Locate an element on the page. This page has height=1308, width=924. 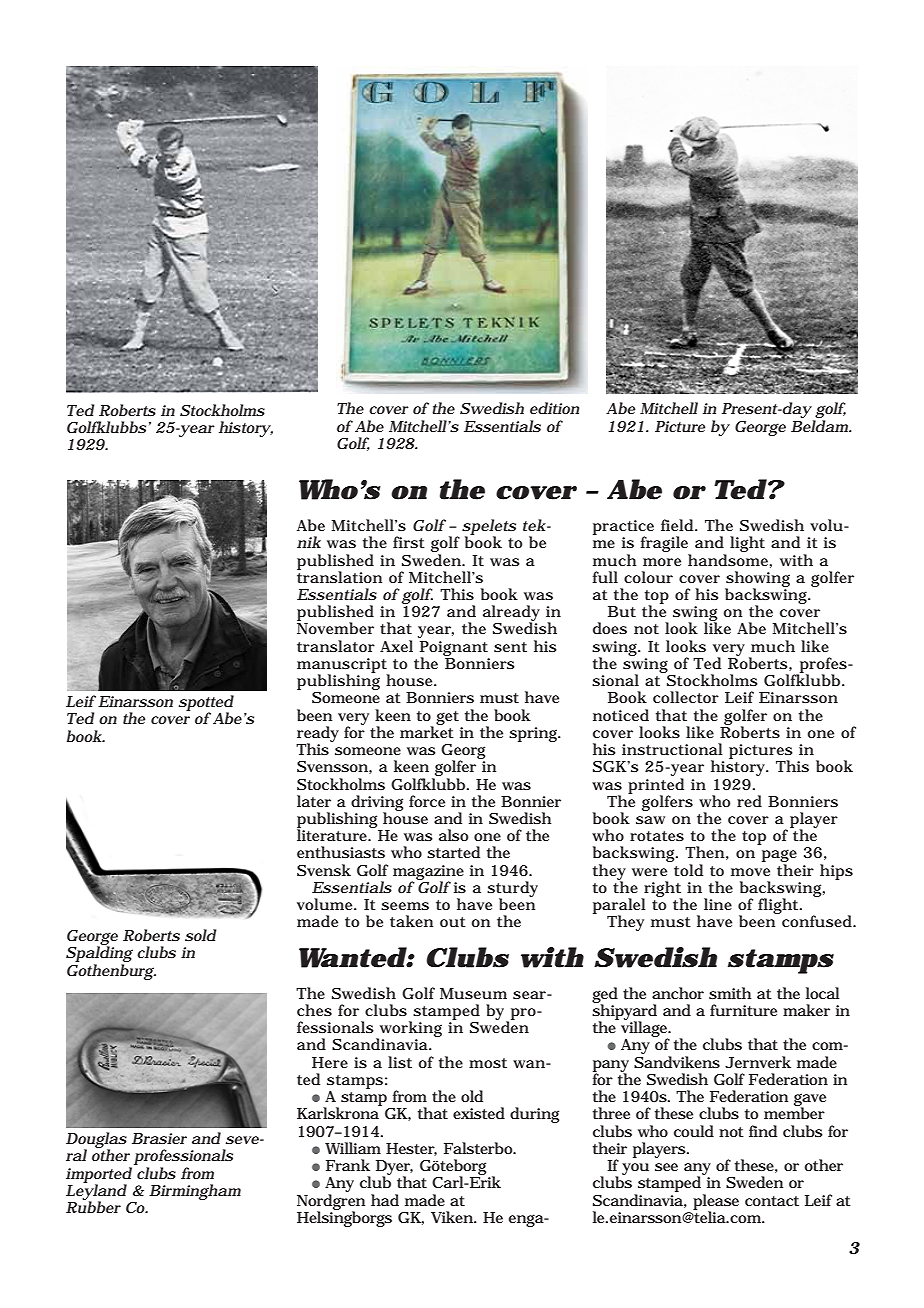
instructional is located at coordinates (672, 749).
